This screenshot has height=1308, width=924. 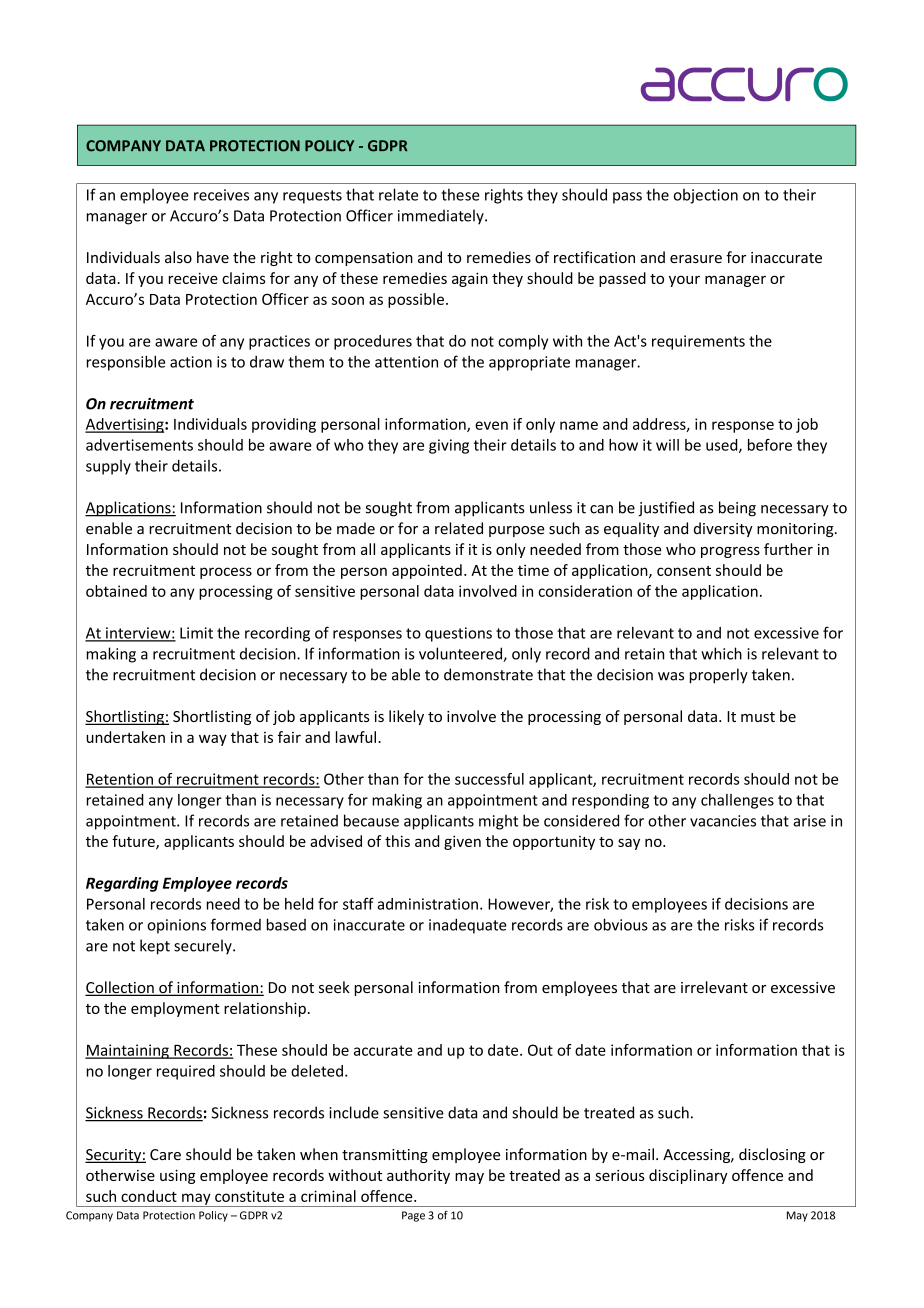 I want to click on demonstrate, so click(x=488, y=674).
